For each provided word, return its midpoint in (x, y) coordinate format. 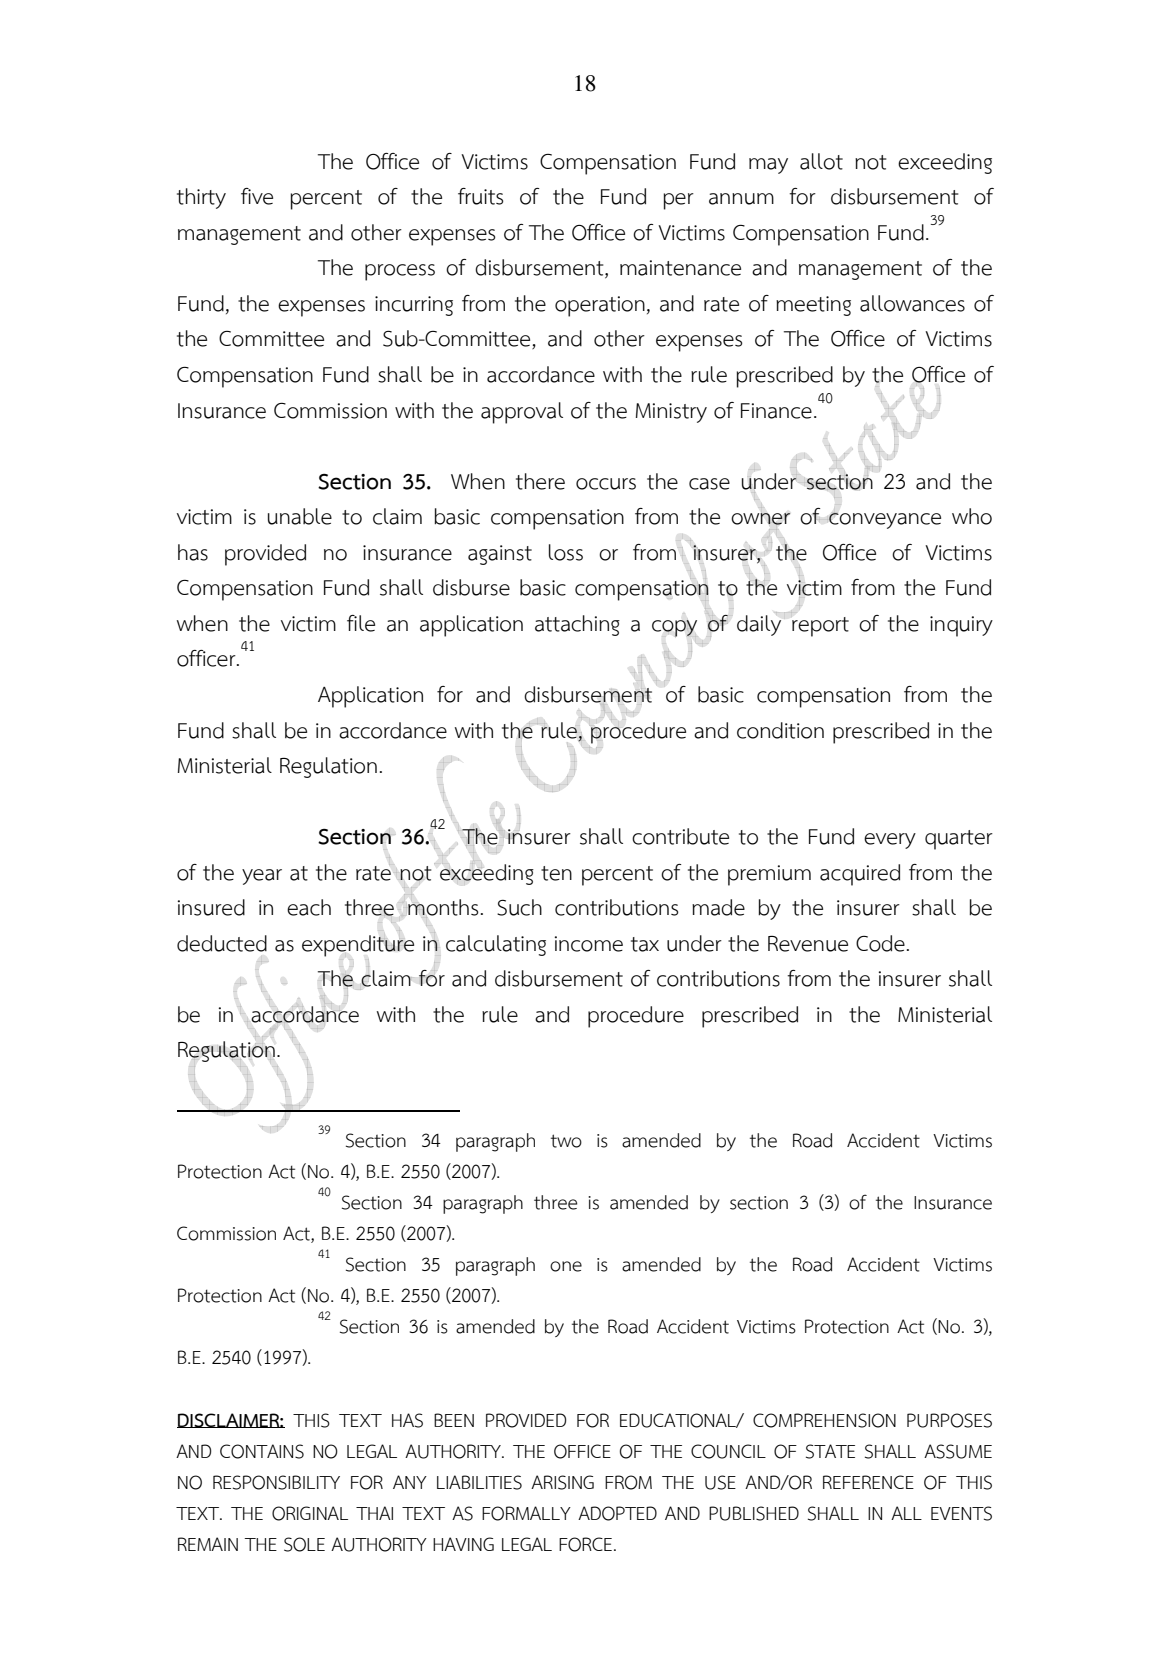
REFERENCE (868, 1482)
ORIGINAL (310, 1513)
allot (821, 161)
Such (519, 907)
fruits (481, 196)
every (890, 841)
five (257, 196)
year (262, 877)
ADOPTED (617, 1513)
